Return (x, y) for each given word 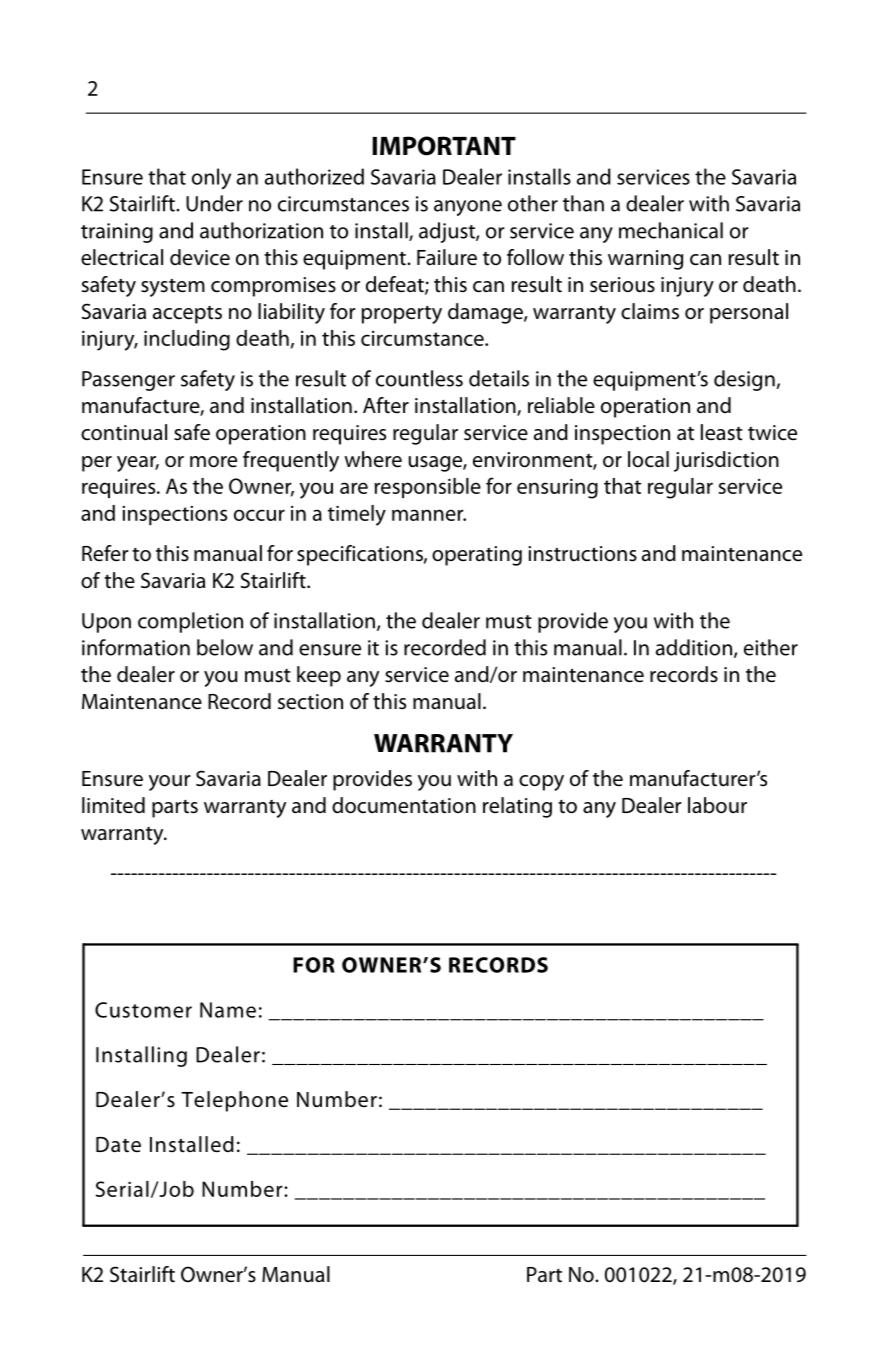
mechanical (671, 230)
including (187, 340)
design (745, 380)
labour (717, 805)
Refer (105, 553)
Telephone (234, 1101)
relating (517, 807)
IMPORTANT (444, 146)
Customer (143, 1010)
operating (477, 556)
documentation (404, 805)
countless (419, 378)
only (211, 179)
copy (541, 783)
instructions (582, 554)
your (170, 783)
